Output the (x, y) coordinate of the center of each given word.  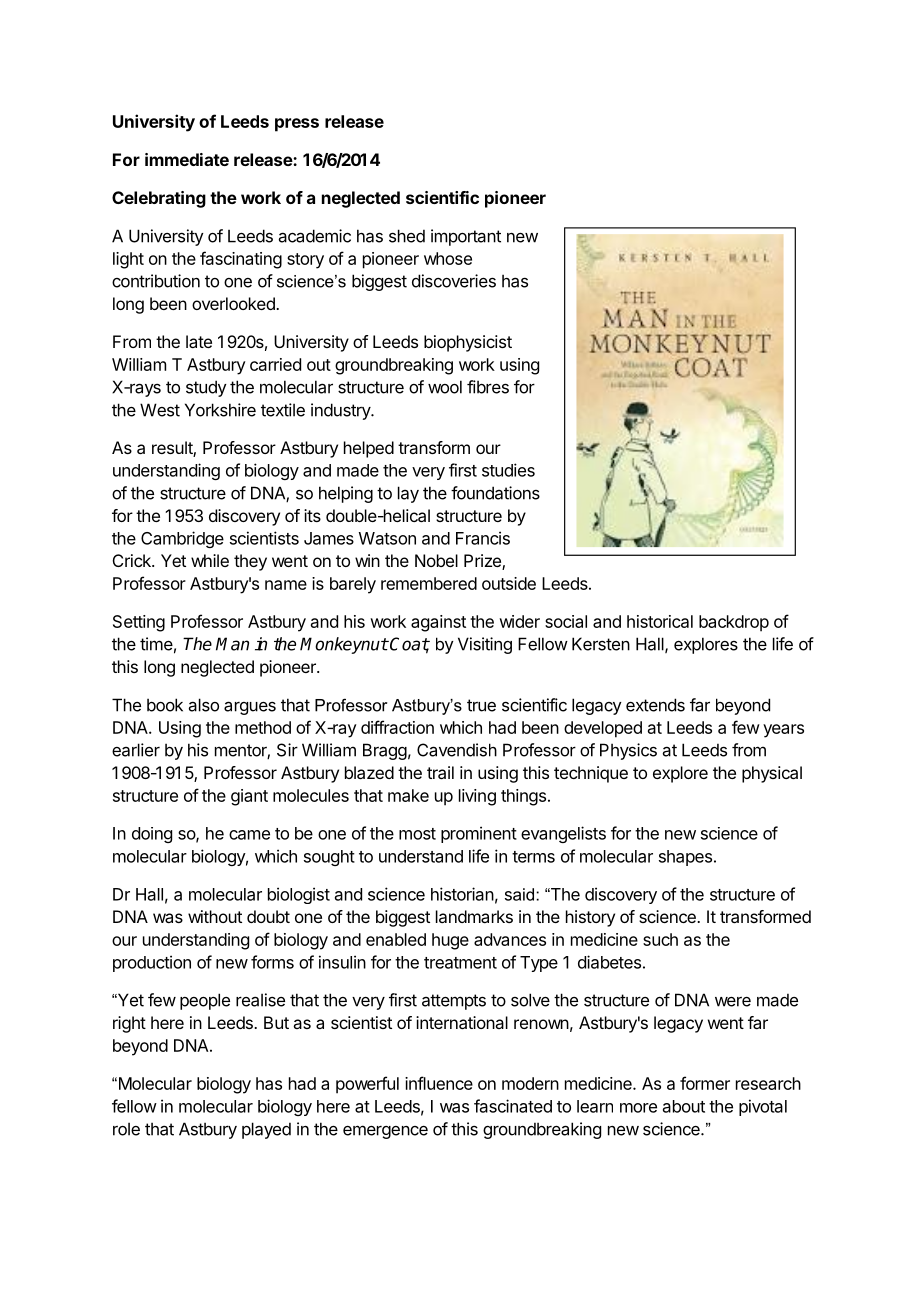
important (466, 237)
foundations (495, 493)
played (266, 1130)
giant (249, 797)
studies (508, 470)
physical (772, 774)
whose (448, 258)
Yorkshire (220, 410)
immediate (187, 159)
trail (440, 772)
